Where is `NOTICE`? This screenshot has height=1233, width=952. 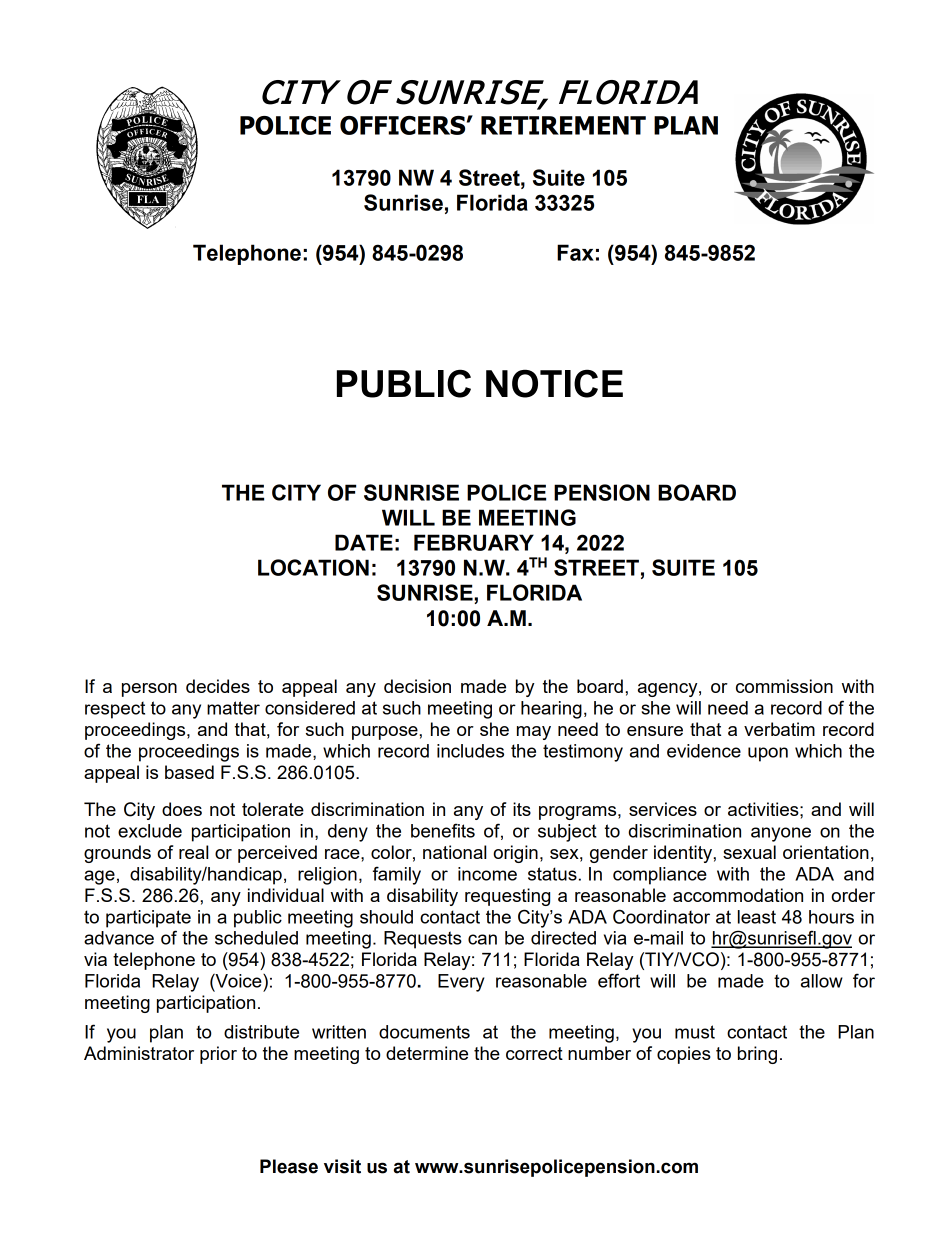 NOTICE is located at coordinates (554, 383).
